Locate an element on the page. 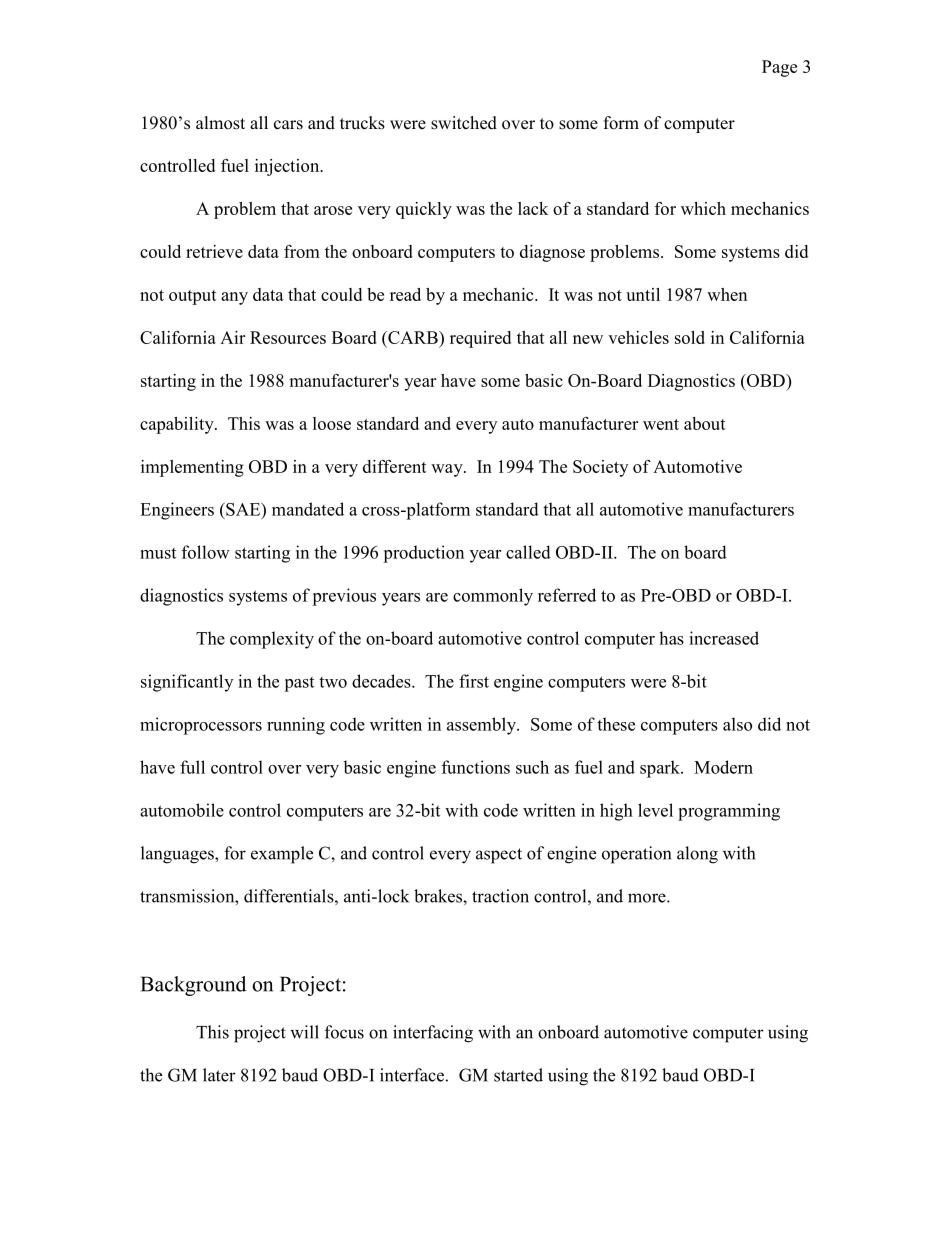 The height and width of the document is (1233, 952). almost is located at coordinates (220, 123).
